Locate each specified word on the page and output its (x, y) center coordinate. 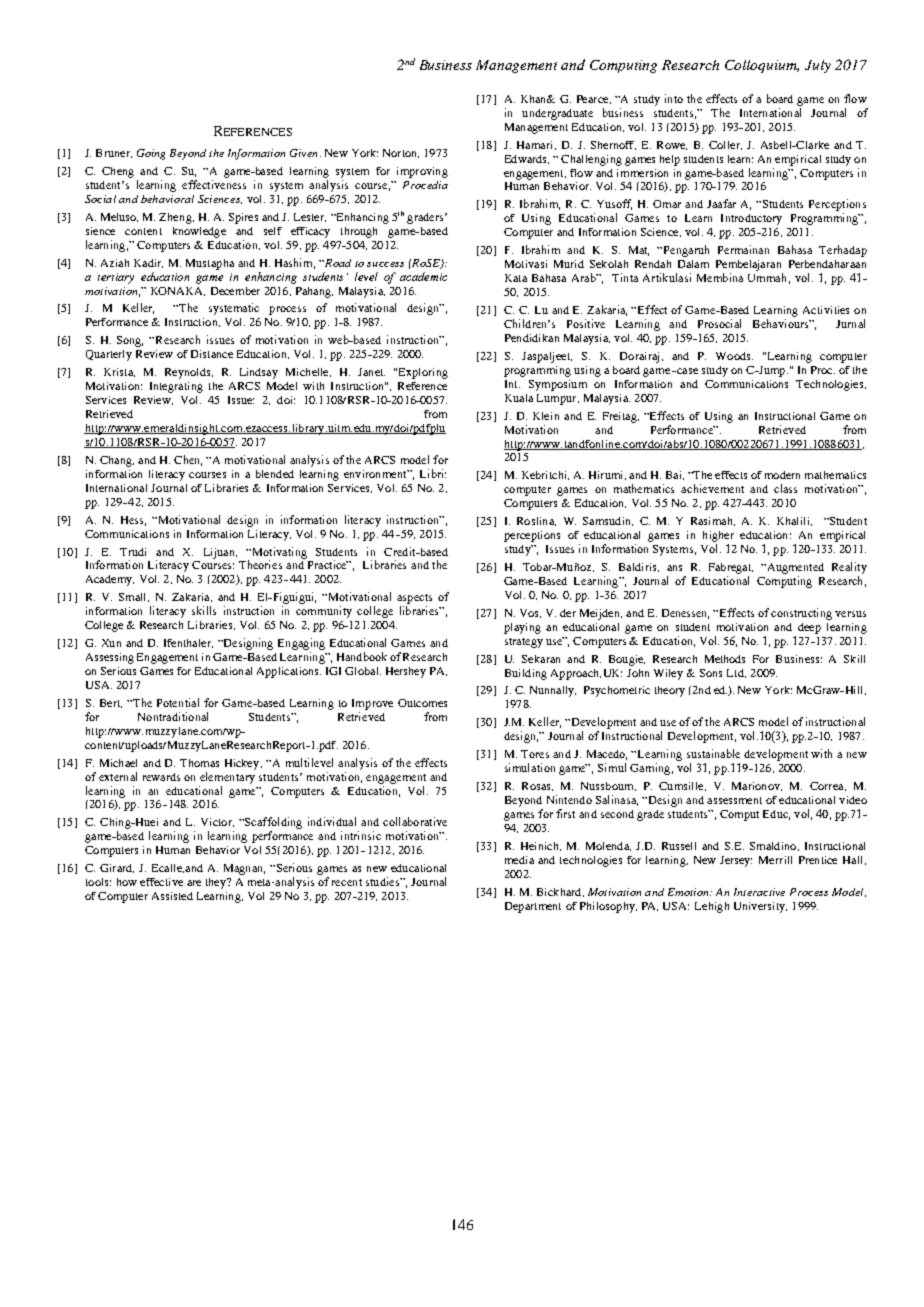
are (194, 883)
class (785, 488)
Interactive (759, 892)
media (519, 860)
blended (275, 474)
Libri (433, 473)
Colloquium (762, 66)
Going (151, 154)
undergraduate (557, 114)
